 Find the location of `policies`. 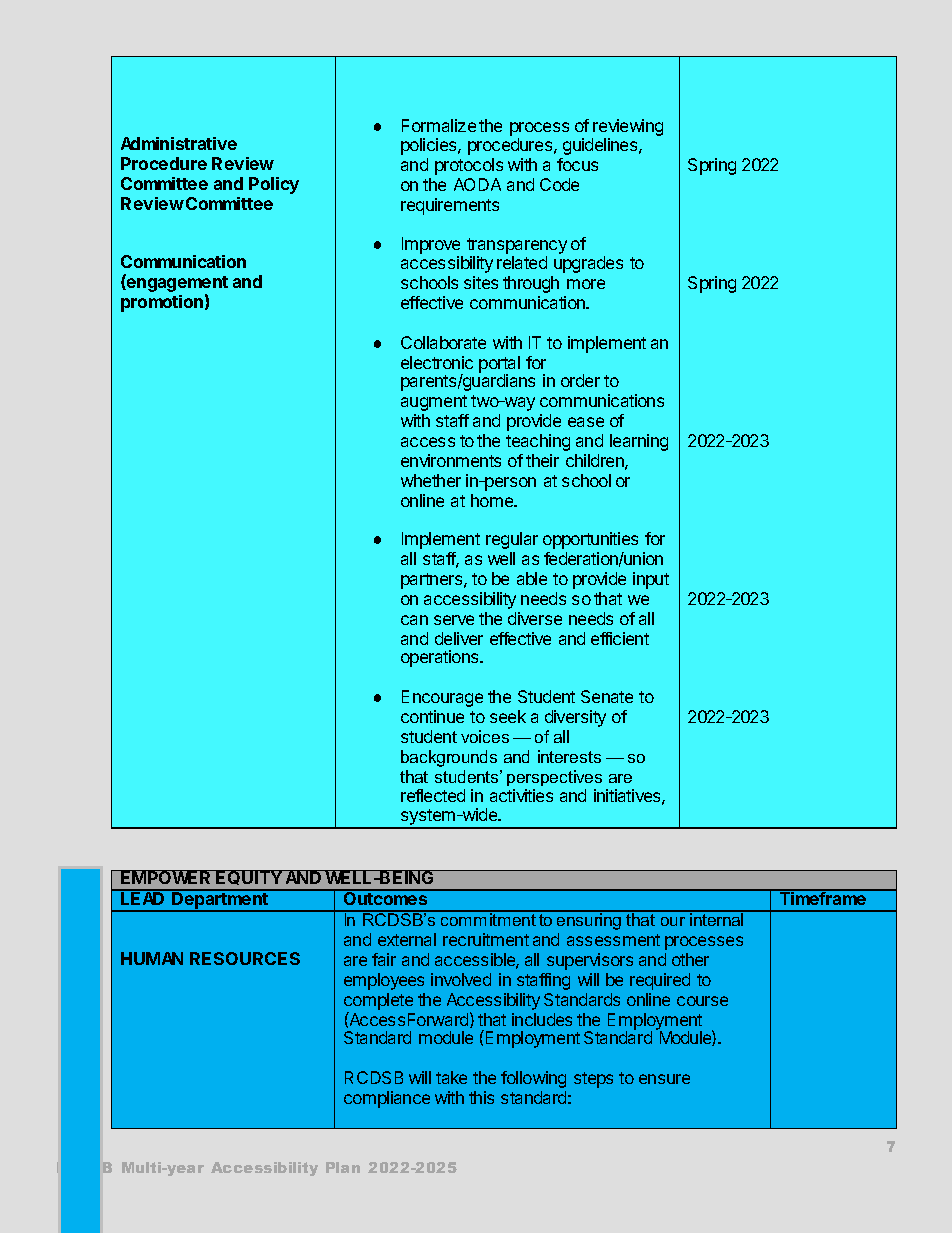

policies is located at coordinates (430, 146).
